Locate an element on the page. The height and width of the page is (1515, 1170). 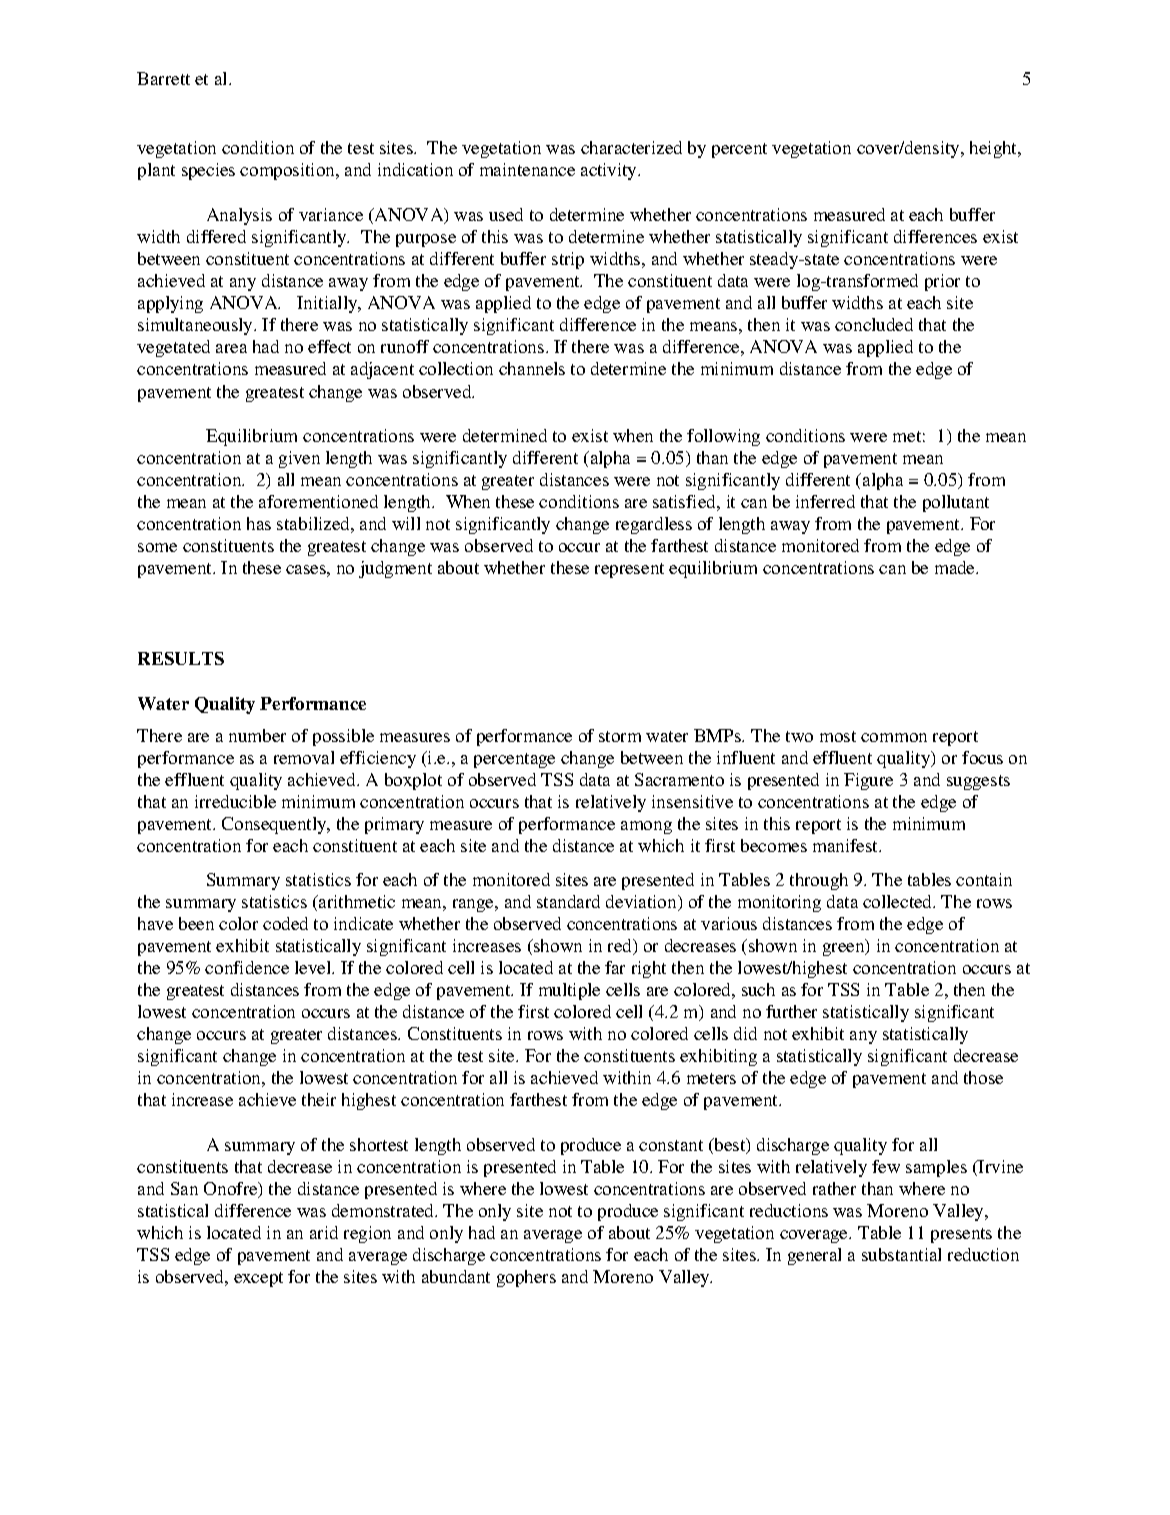
Consequently is located at coordinates (275, 825).
